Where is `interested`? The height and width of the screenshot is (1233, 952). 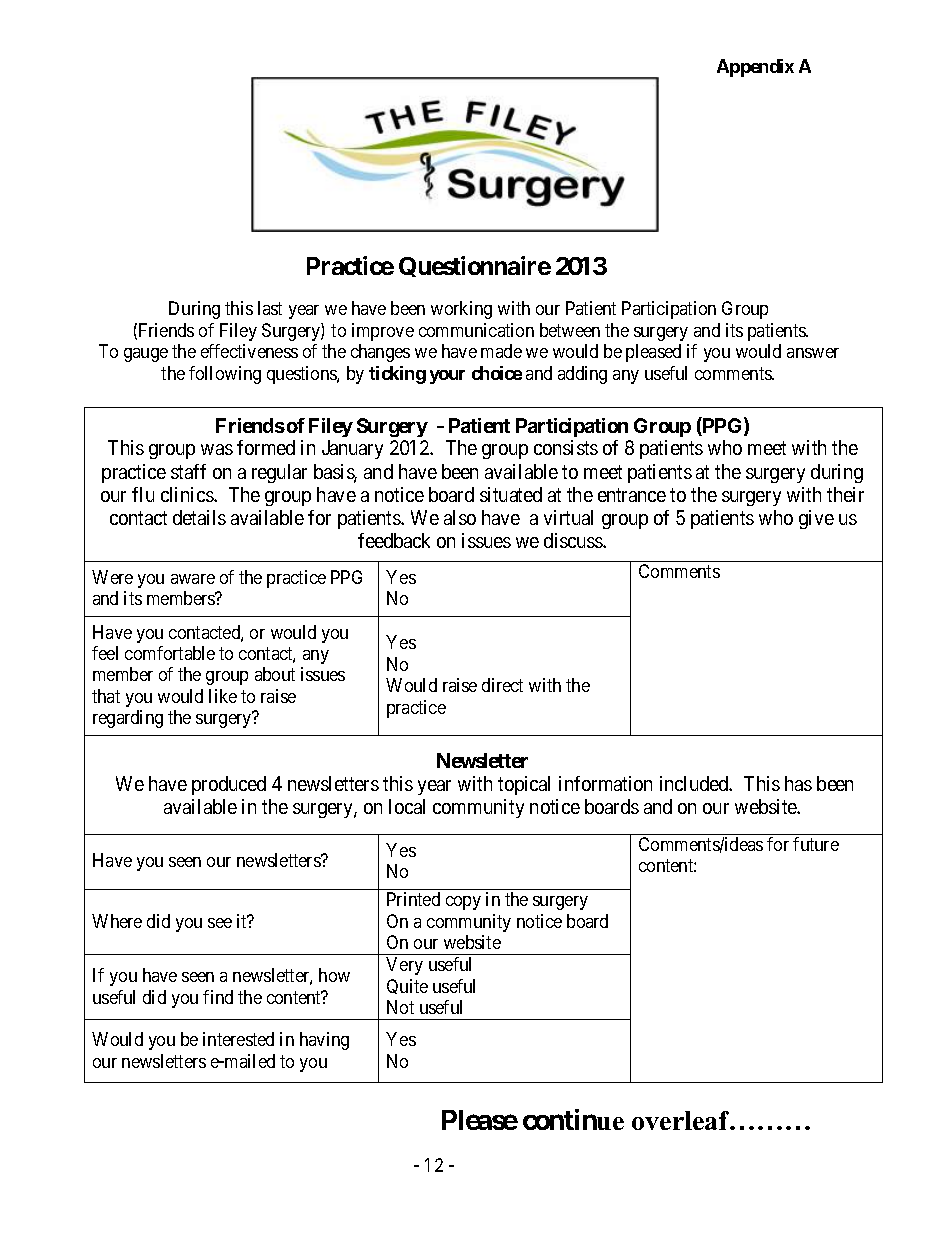
interested is located at coordinates (238, 1039).
